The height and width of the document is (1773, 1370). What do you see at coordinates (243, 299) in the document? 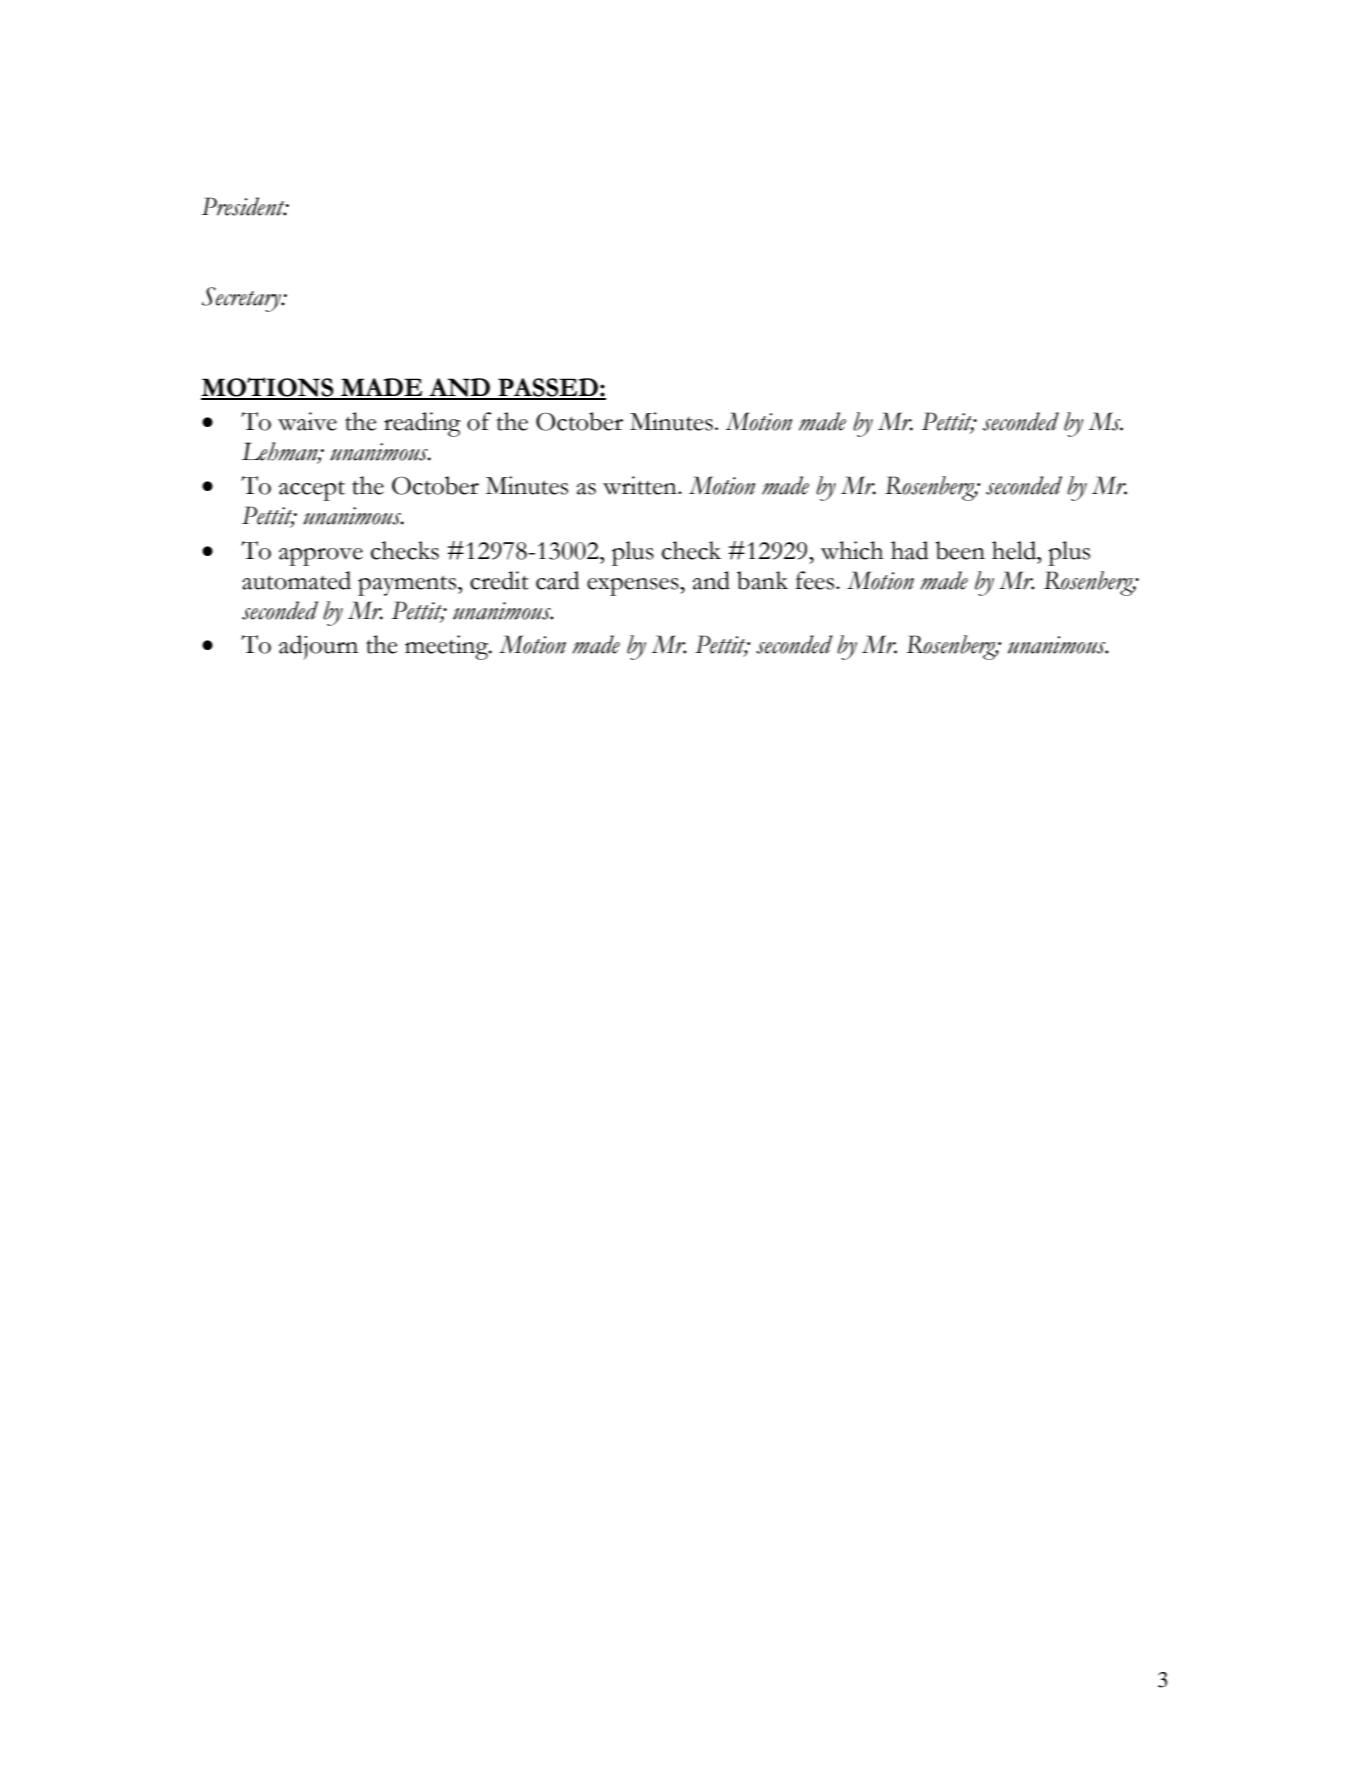
I see `Secretary` at bounding box center [243, 299].
